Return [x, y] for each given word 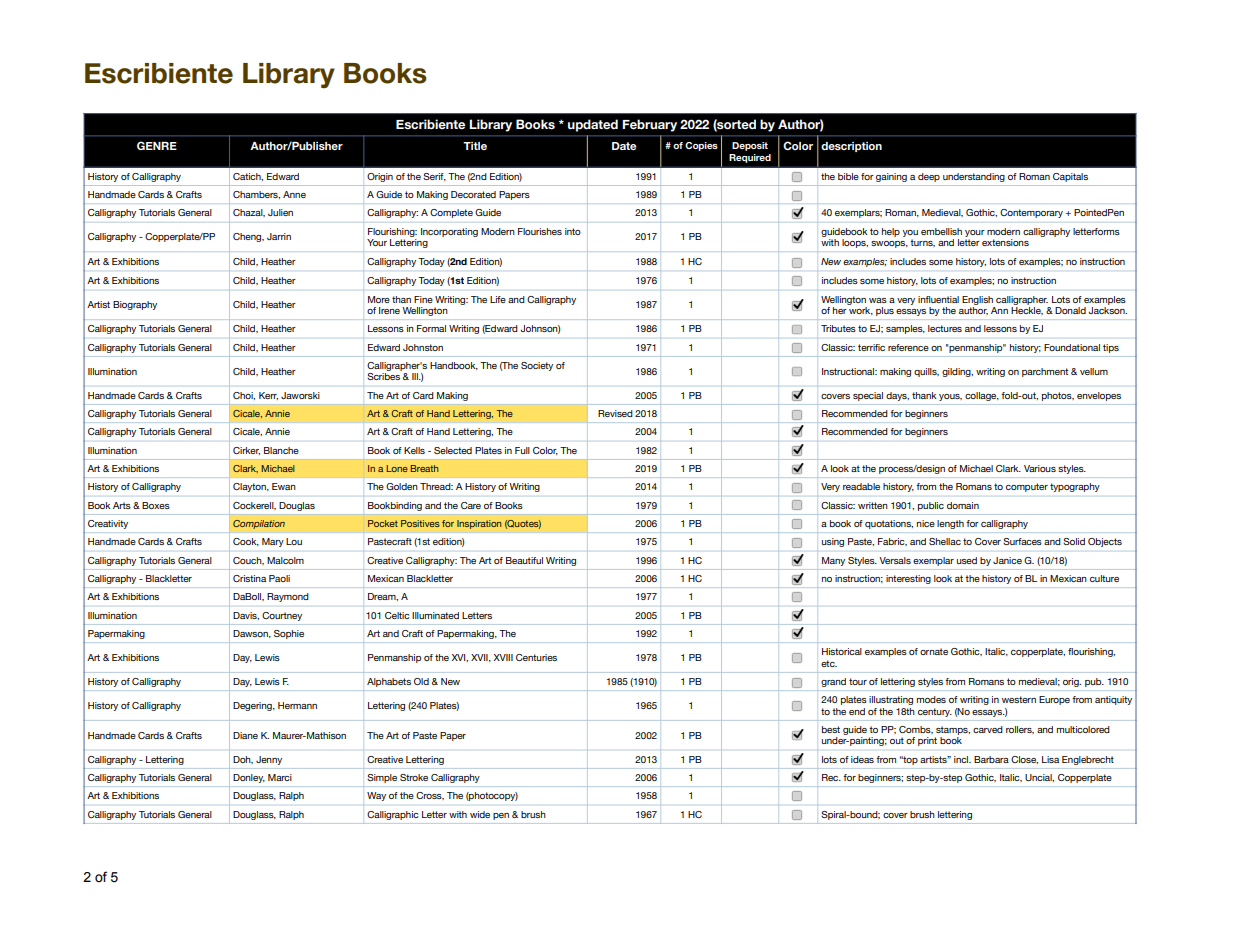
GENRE [157, 145]
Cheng [248, 237]
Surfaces [1022, 541]
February [649, 125]
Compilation [259, 524]
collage [982, 396]
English [977, 300]
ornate [934, 651]
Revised [615, 413]
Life [498, 299]
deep [929, 177]
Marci [280, 777]
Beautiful [524, 560]
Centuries [536, 657]
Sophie [289, 634]
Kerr [268, 396]
